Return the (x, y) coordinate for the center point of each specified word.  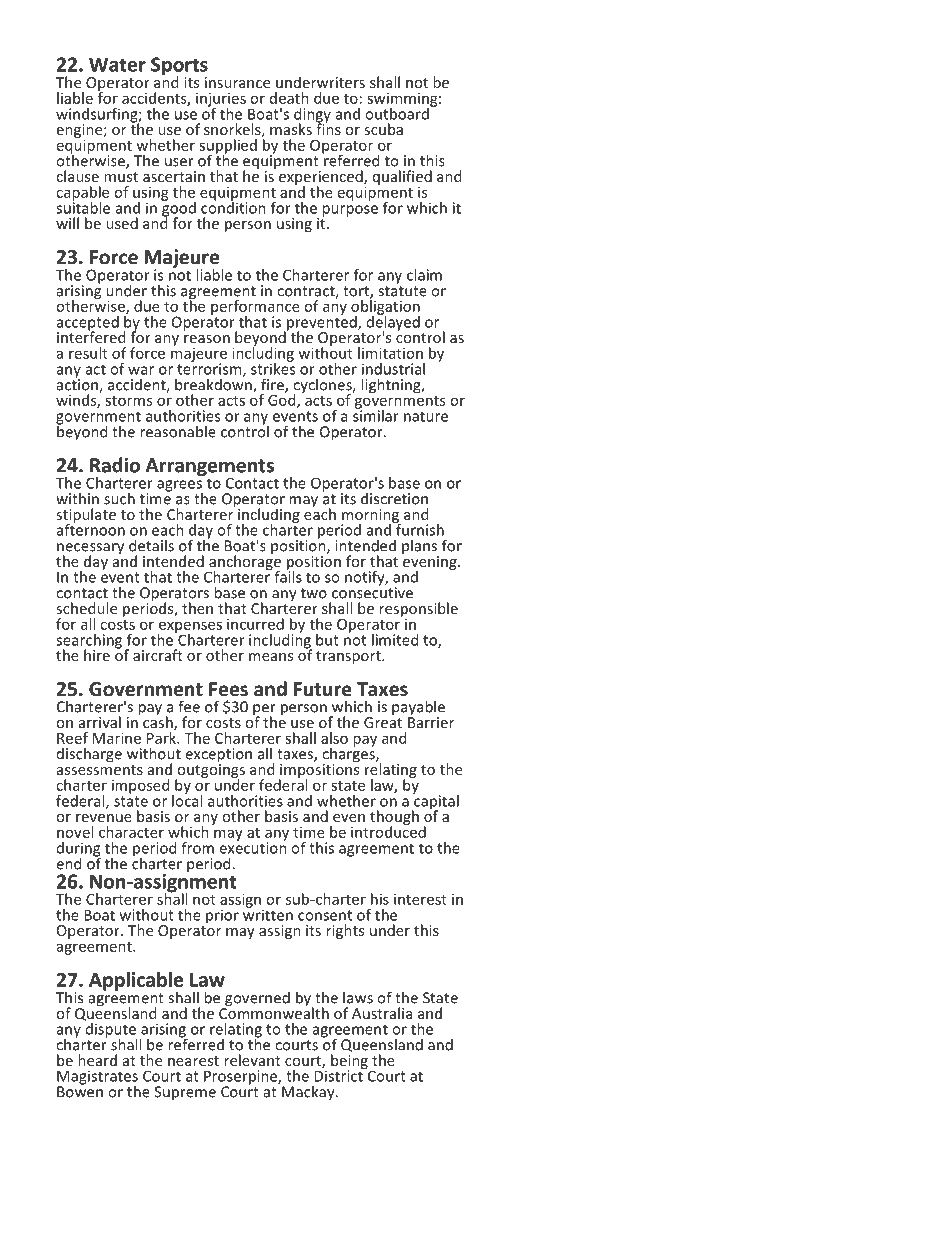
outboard (398, 112)
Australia (382, 1013)
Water (117, 65)
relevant (252, 1060)
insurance (237, 82)
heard (97, 1060)
